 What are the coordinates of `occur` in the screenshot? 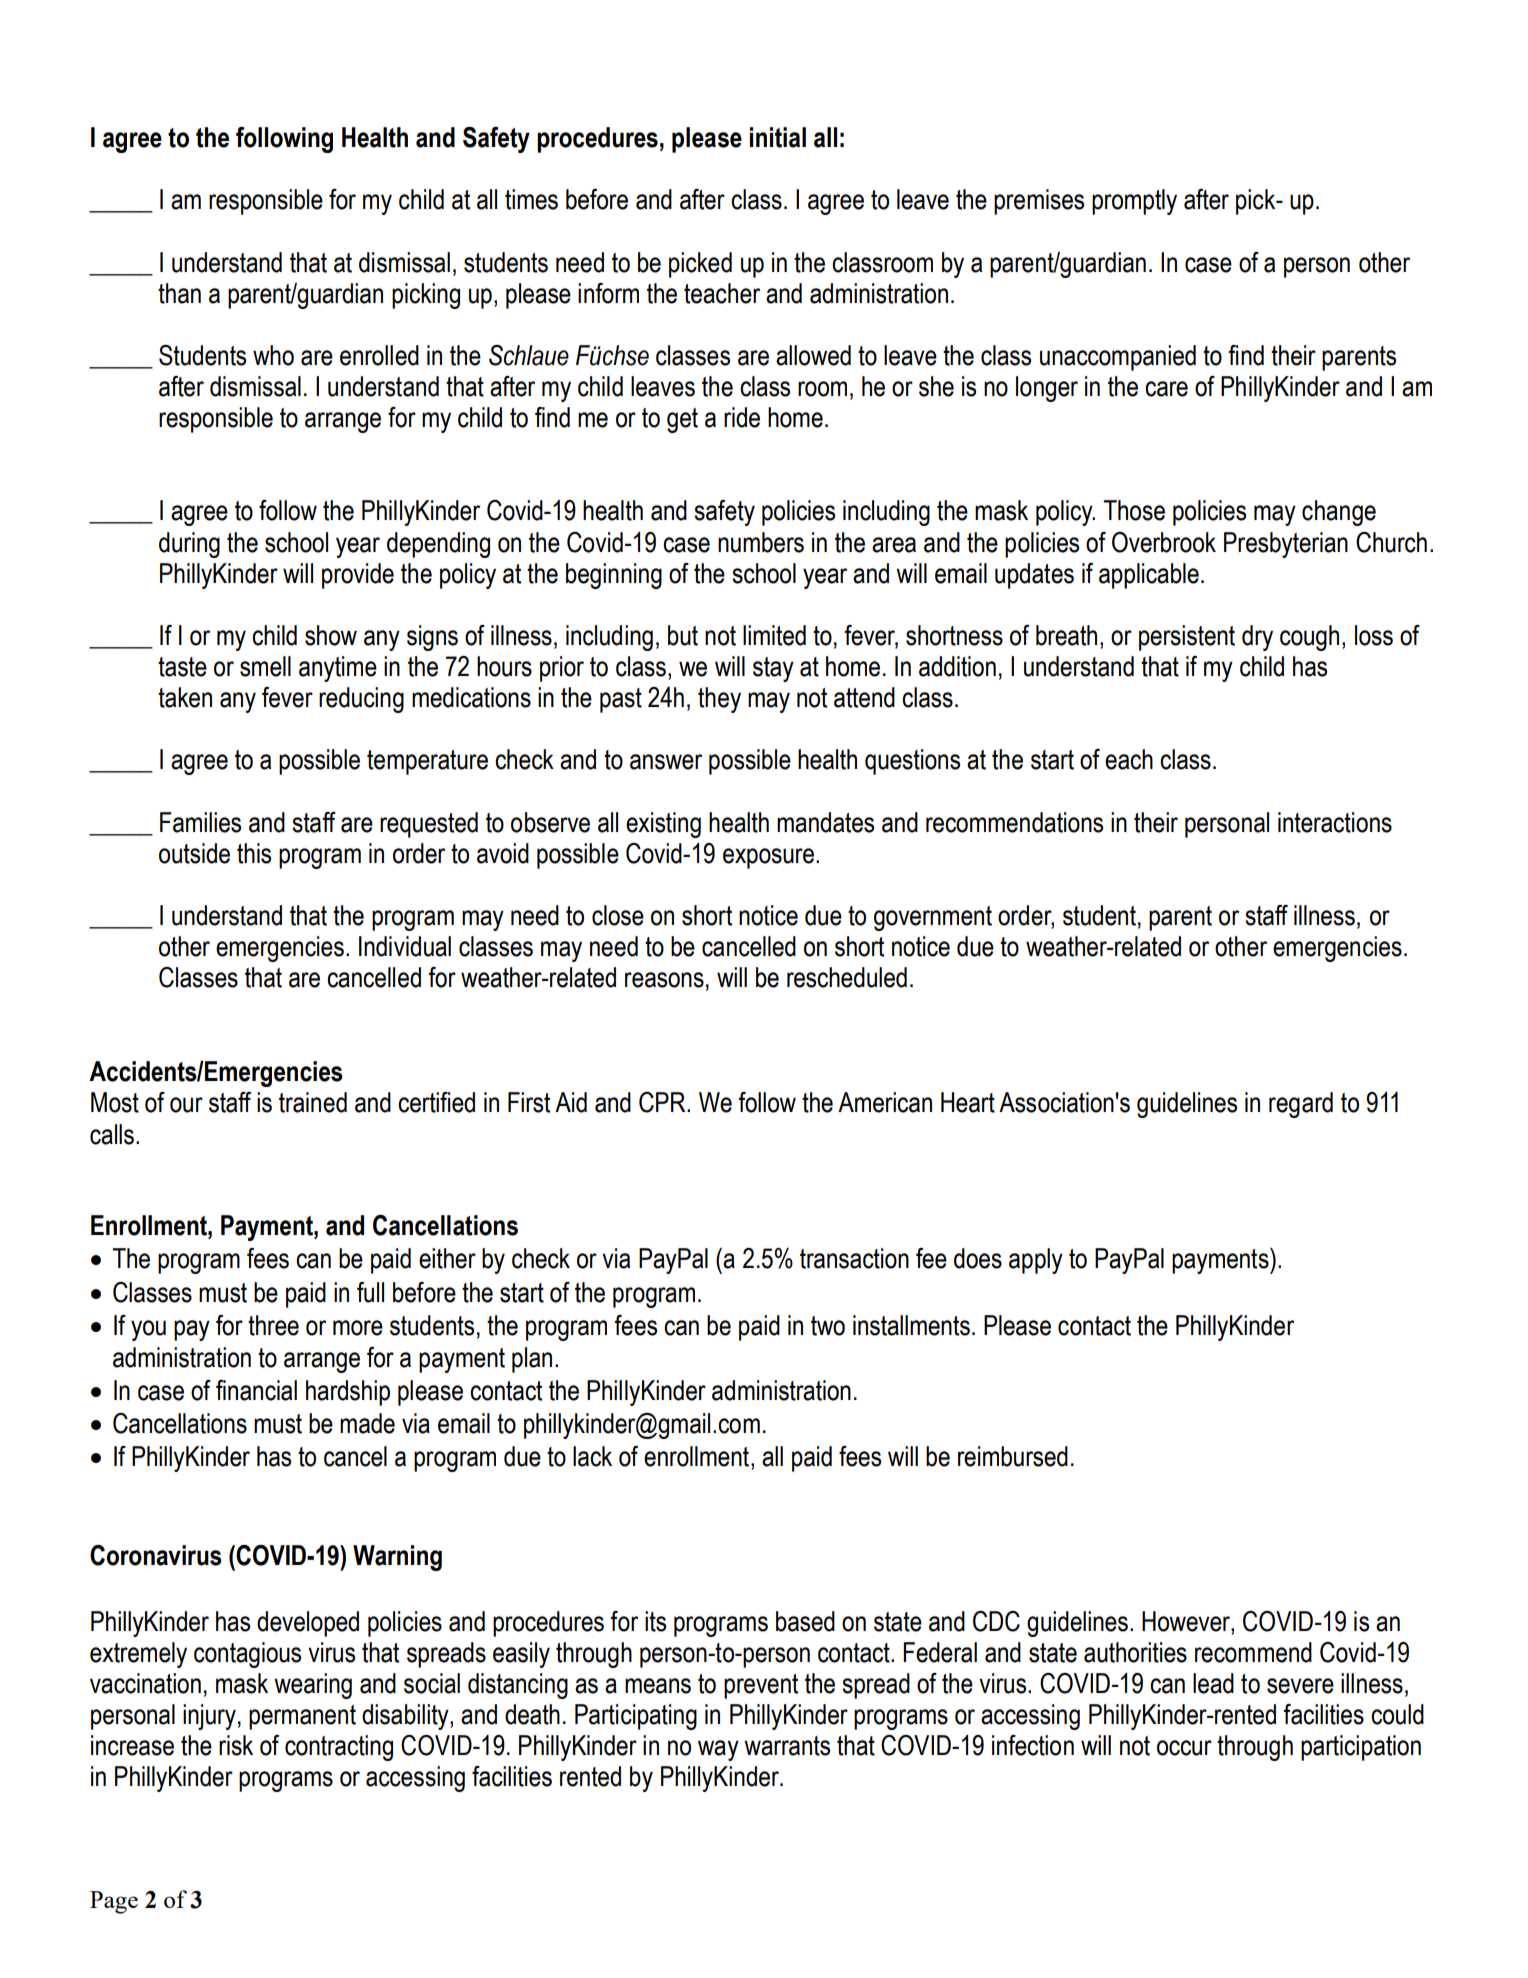 It's located at (1184, 1748).
